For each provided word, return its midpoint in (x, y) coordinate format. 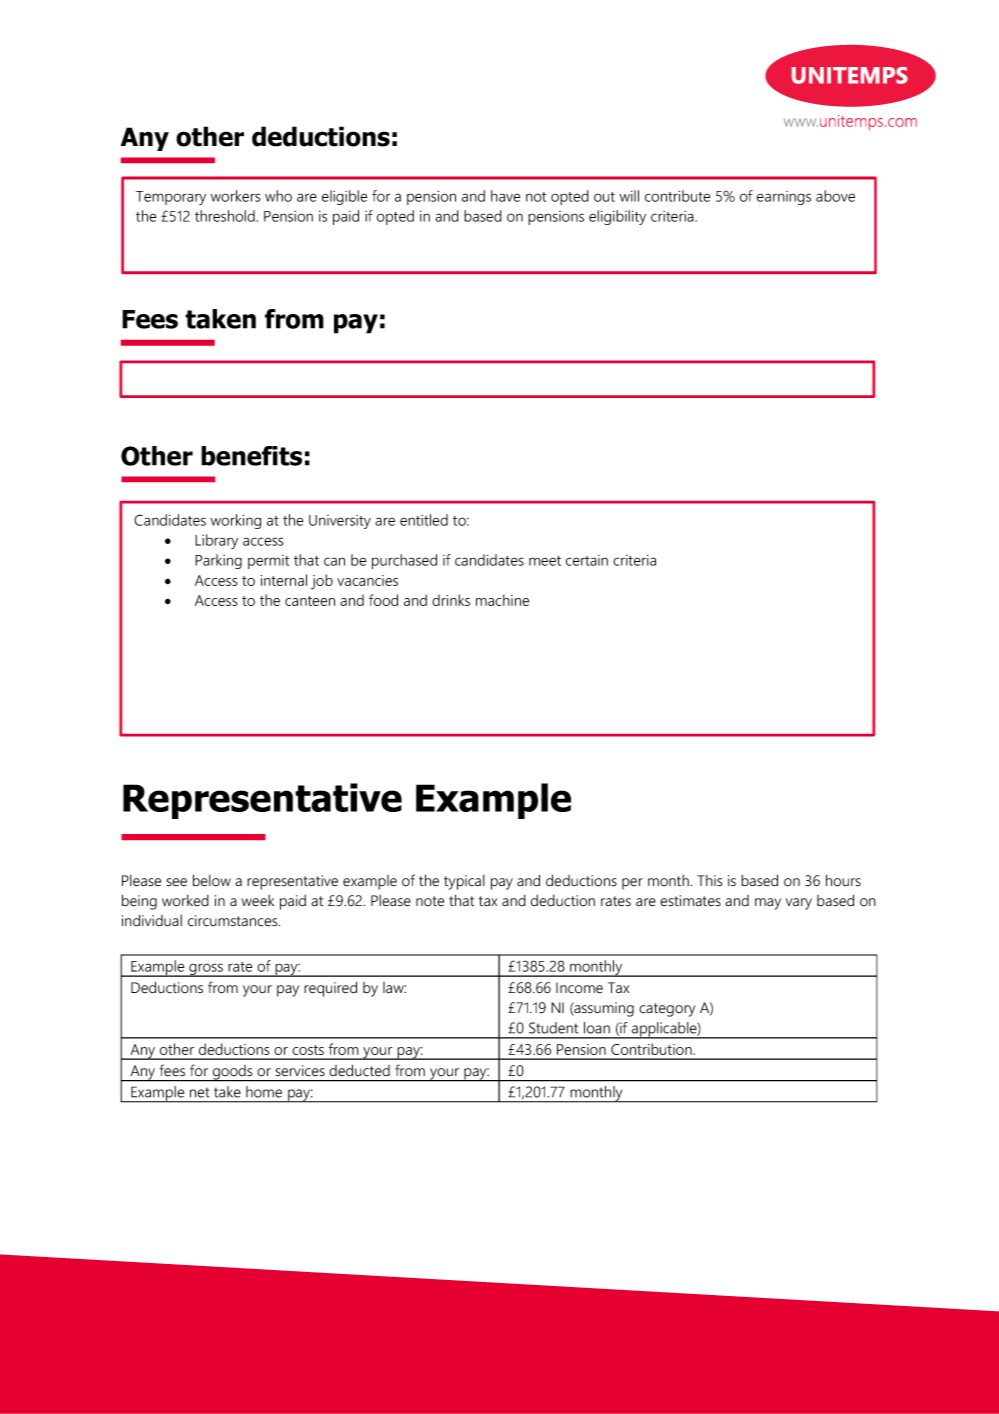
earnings (784, 198)
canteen (310, 601)
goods (232, 1073)
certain (587, 560)
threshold (225, 216)
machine (502, 600)
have (505, 196)
